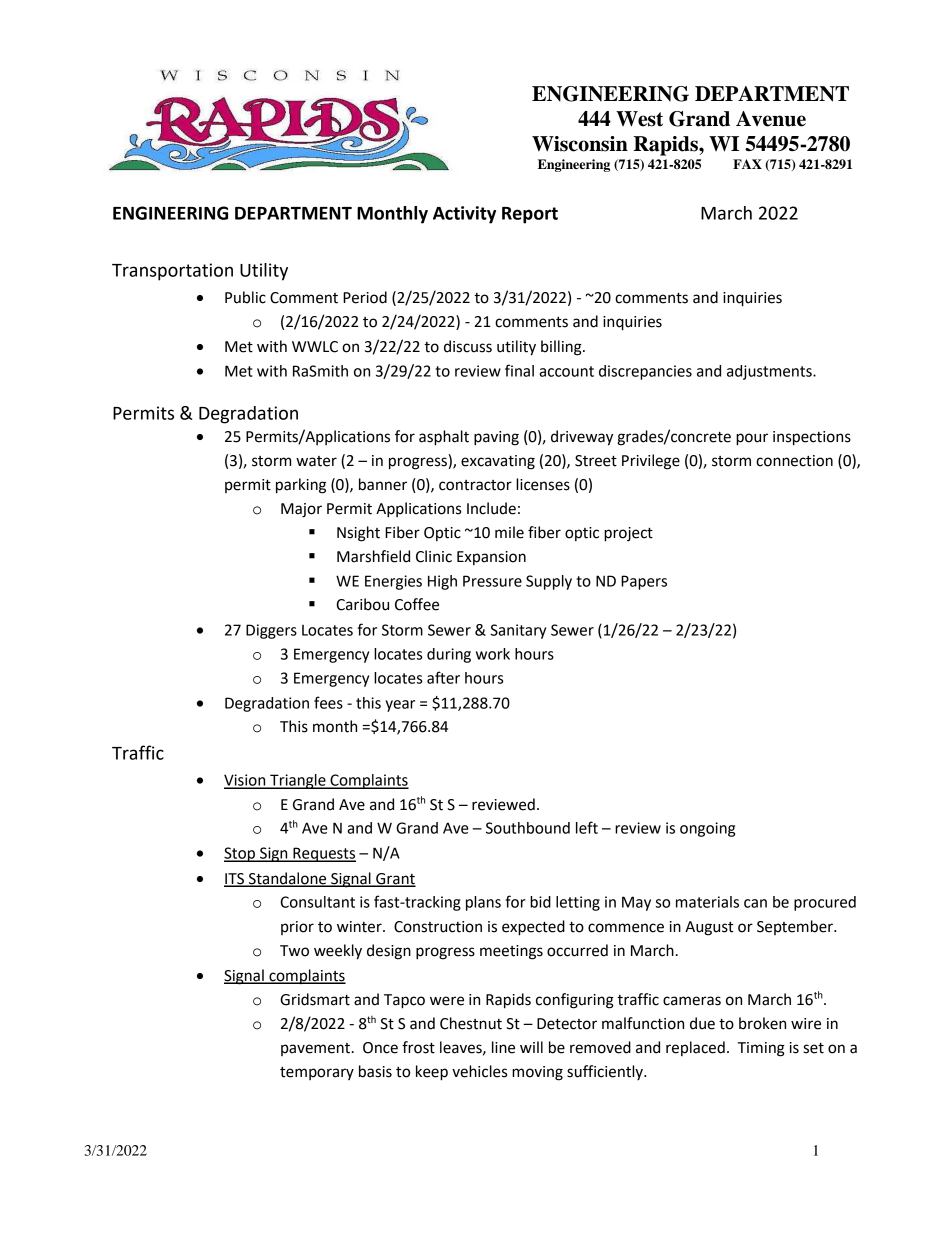 This page has width=952, height=1233. What do you see at coordinates (580, 144) in the page?
I see `Wisconsin` at bounding box center [580, 144].
